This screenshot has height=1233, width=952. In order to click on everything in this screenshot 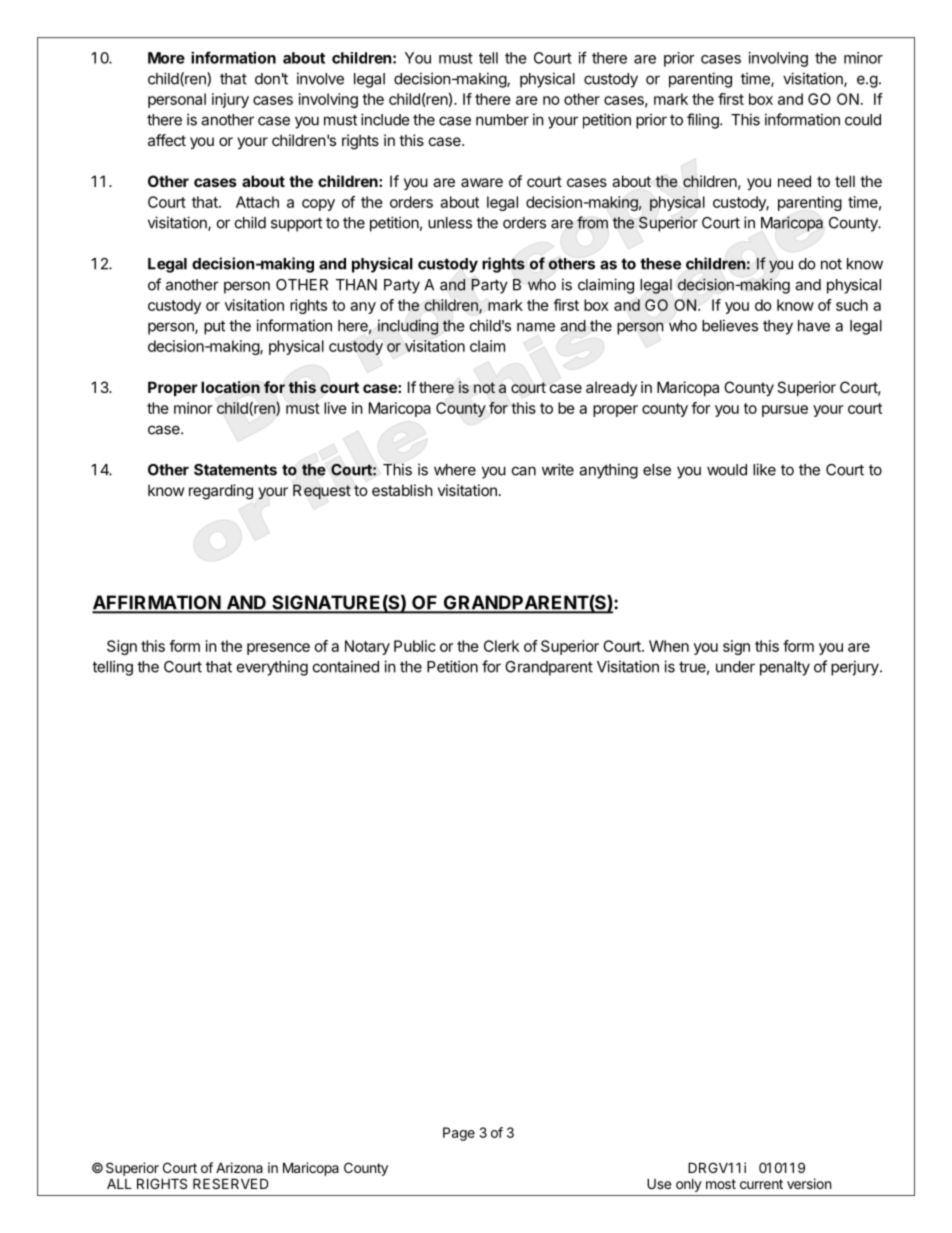, I will do `click(272, 668)`.
